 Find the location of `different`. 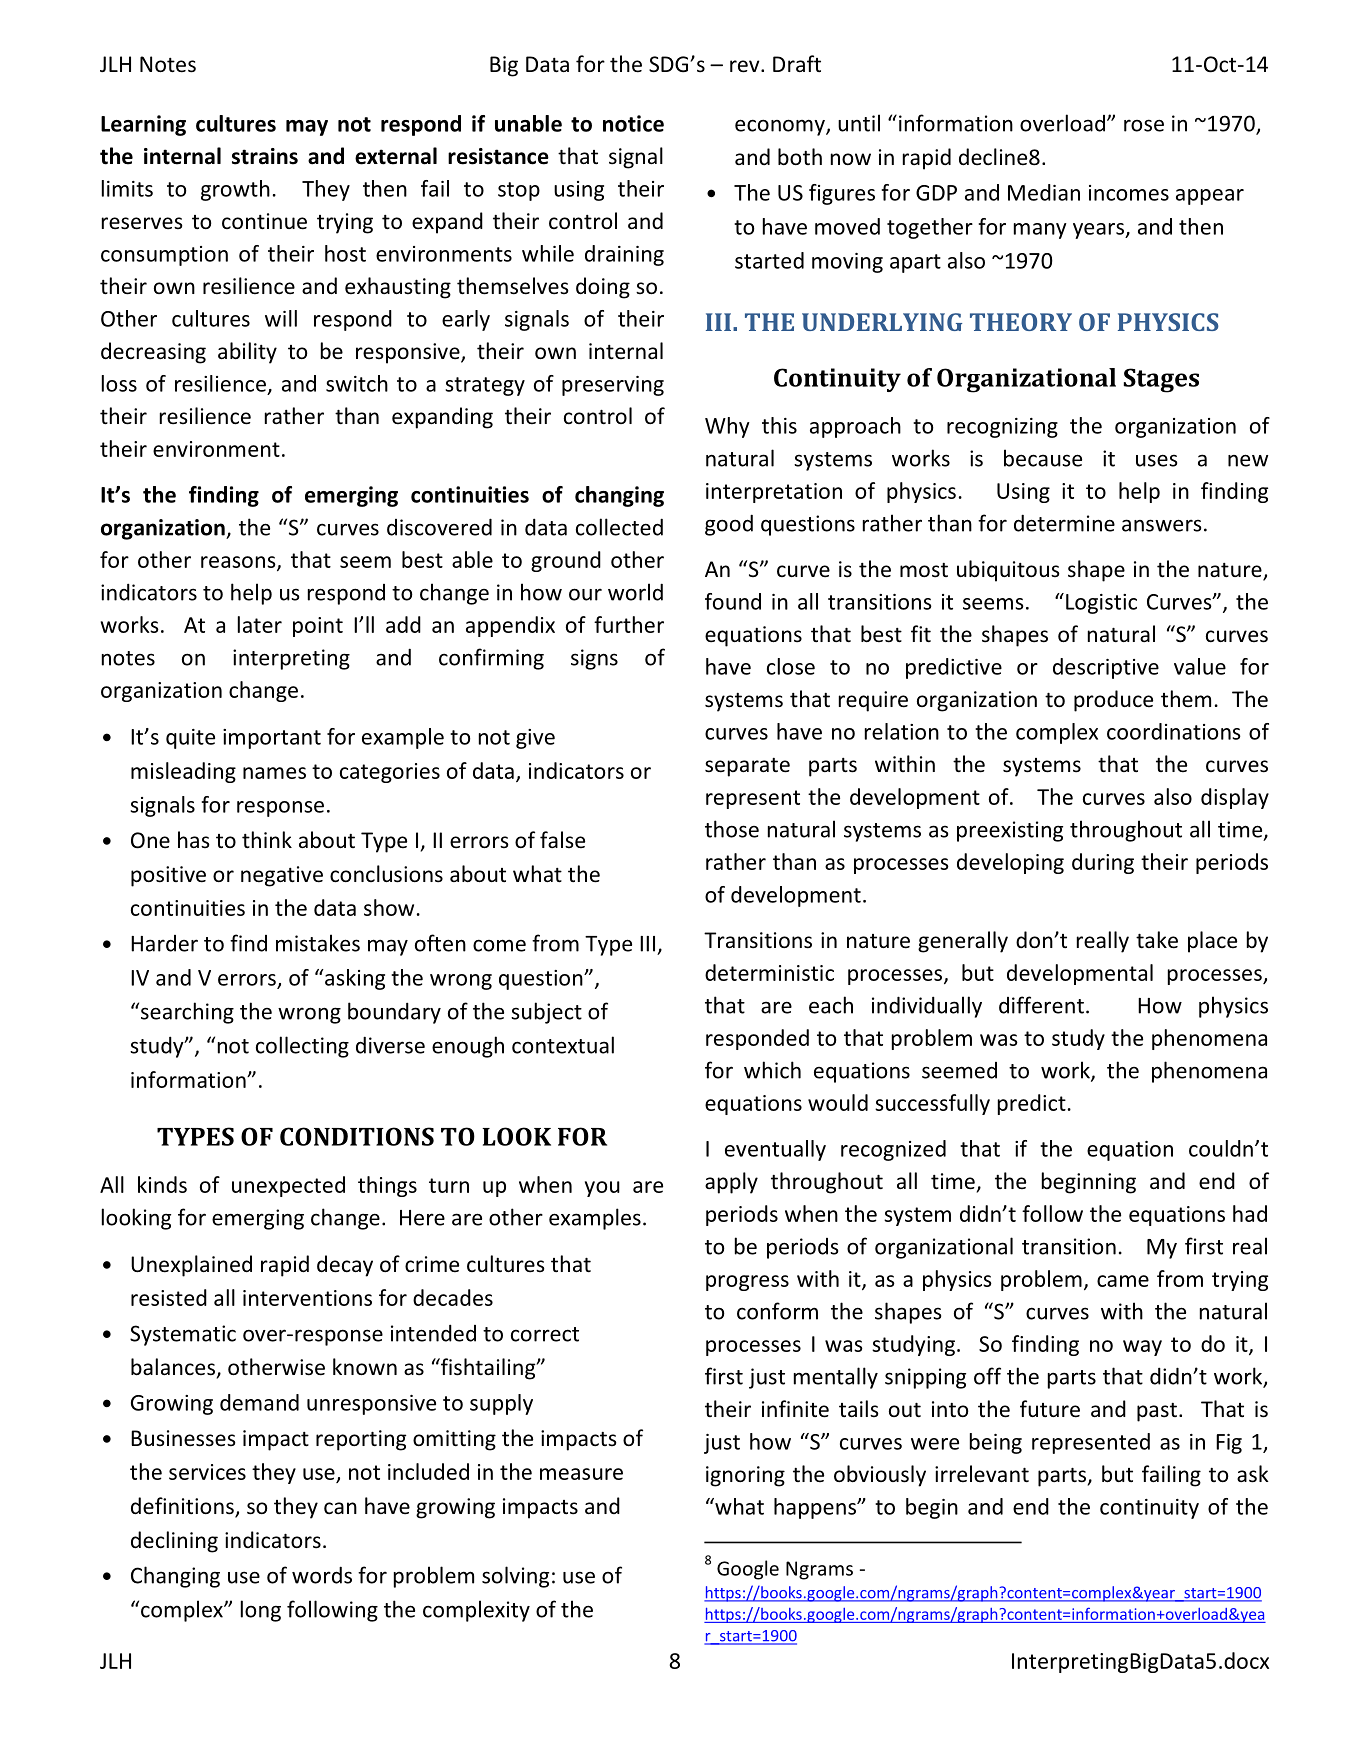

different is located at coordinates (1041, 1005).
